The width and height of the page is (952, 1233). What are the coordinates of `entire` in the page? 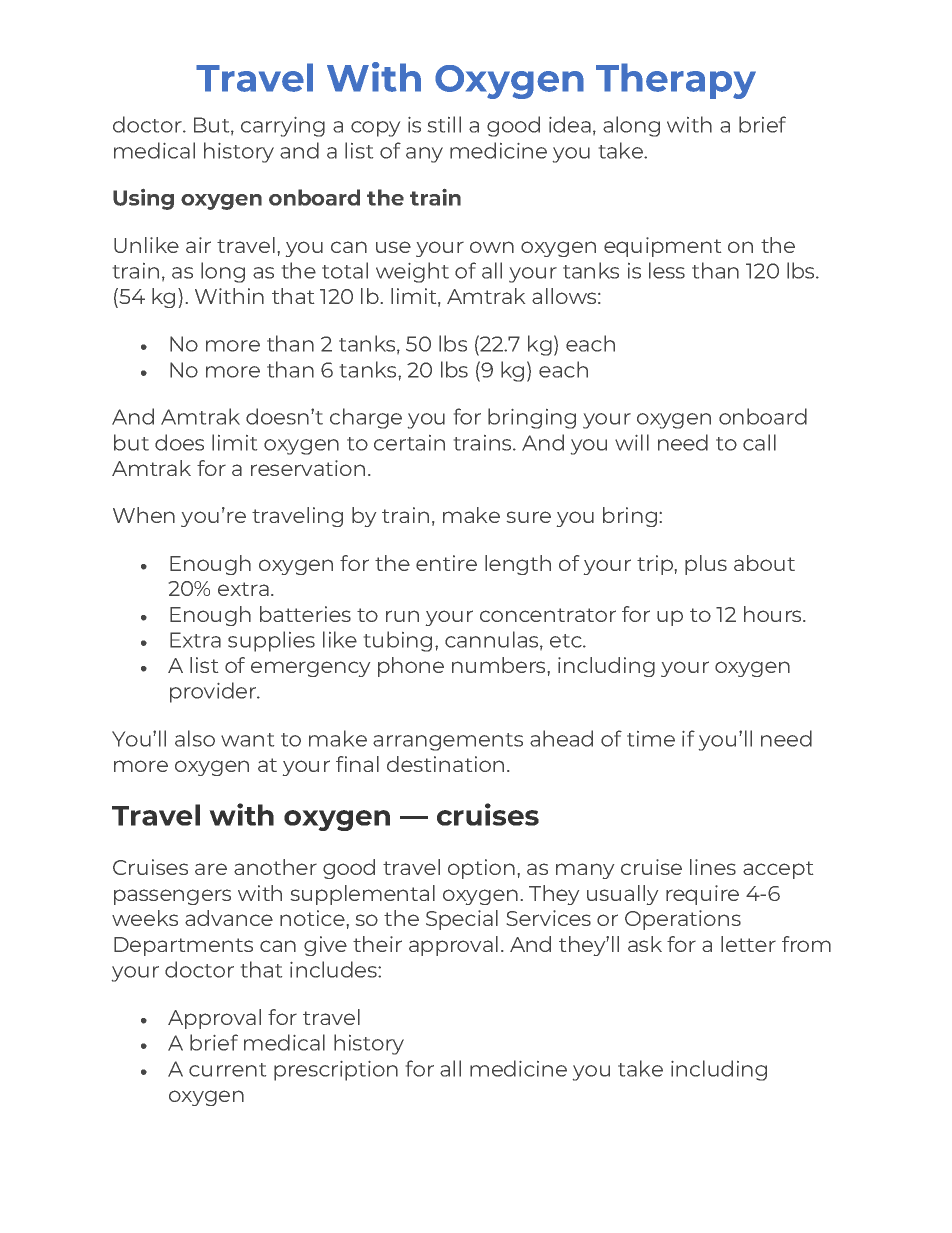 It's located at (446, 563).
